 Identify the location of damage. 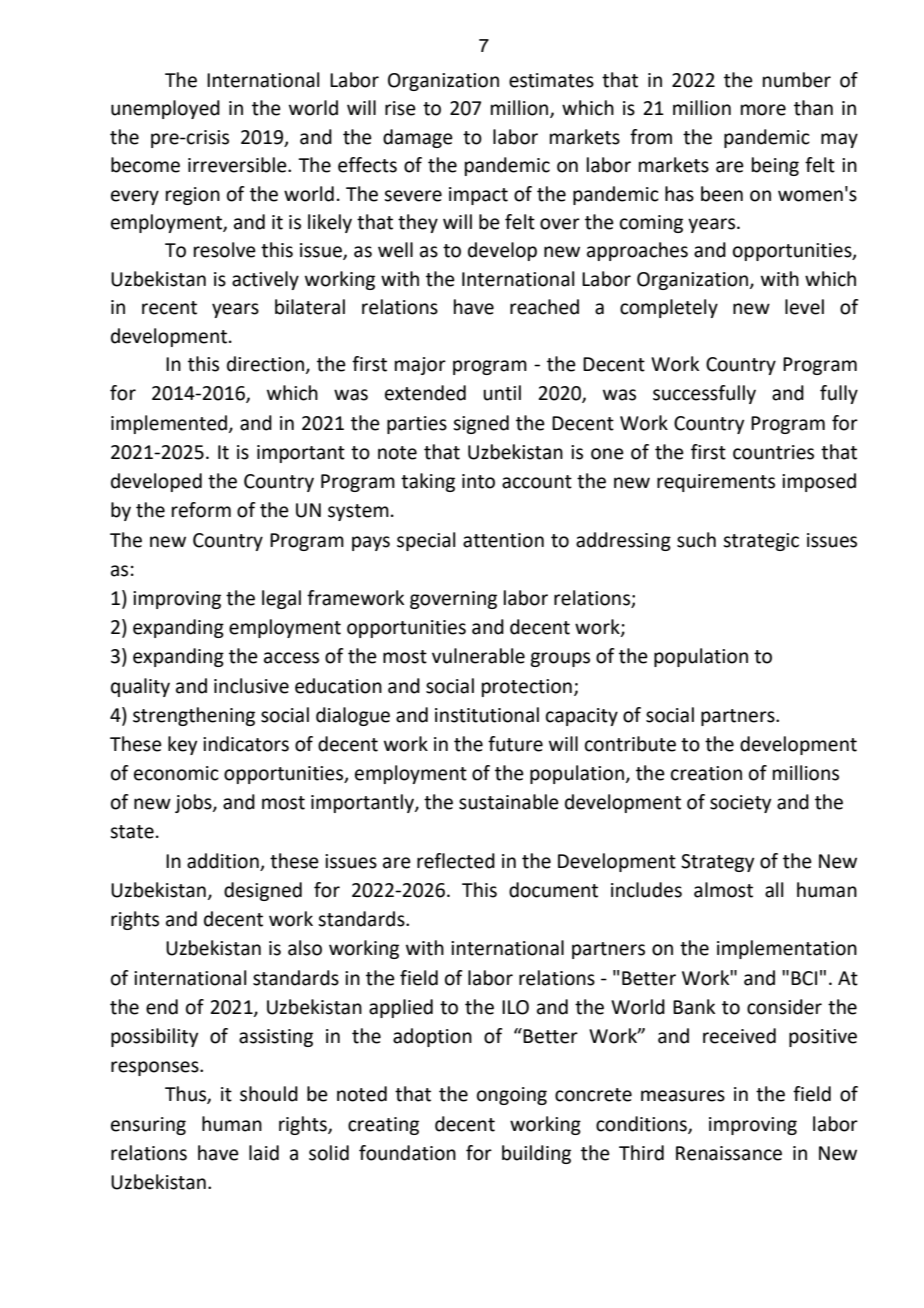
(418, 138).
